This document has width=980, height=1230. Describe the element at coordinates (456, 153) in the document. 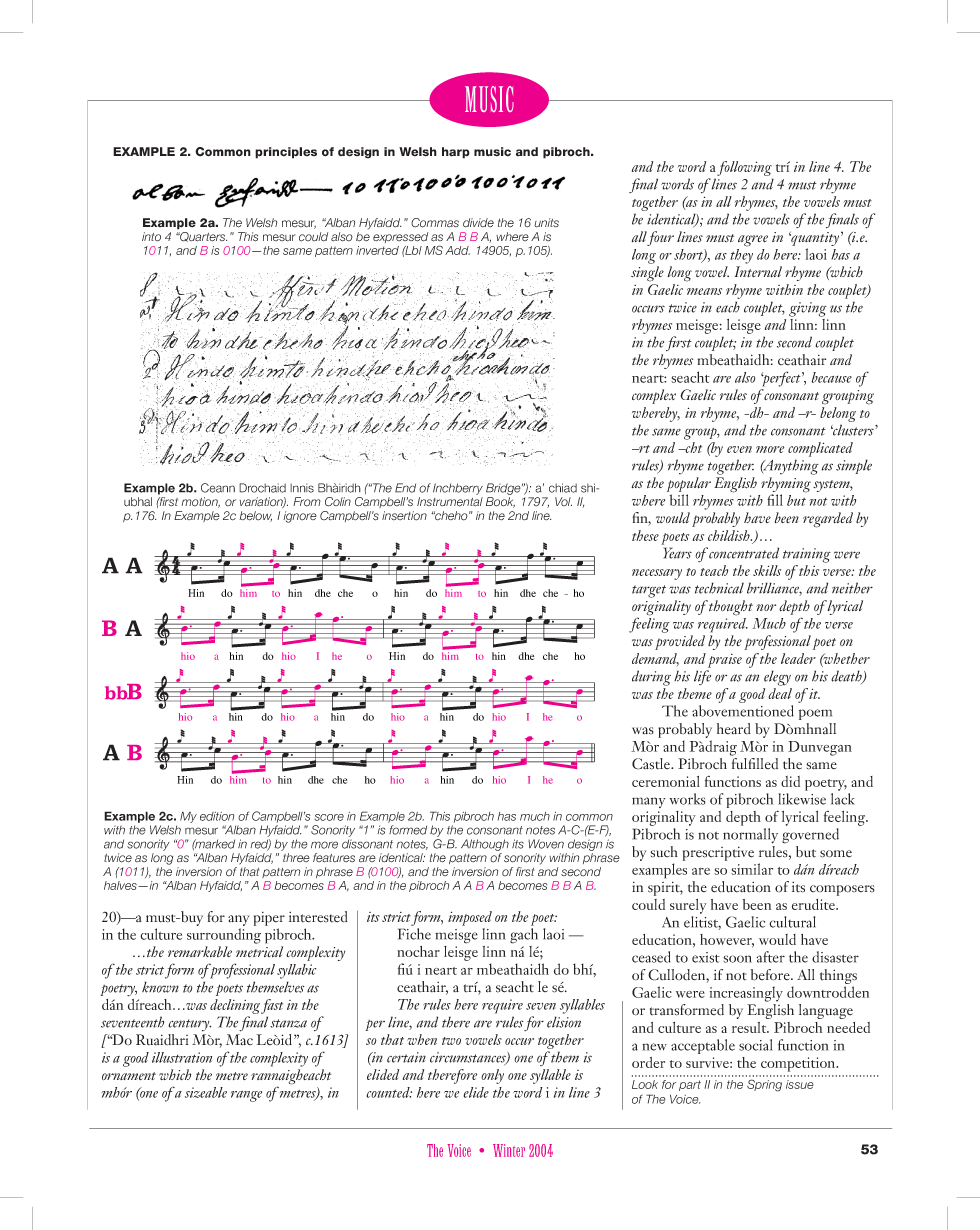

I see `harp` at that location.
